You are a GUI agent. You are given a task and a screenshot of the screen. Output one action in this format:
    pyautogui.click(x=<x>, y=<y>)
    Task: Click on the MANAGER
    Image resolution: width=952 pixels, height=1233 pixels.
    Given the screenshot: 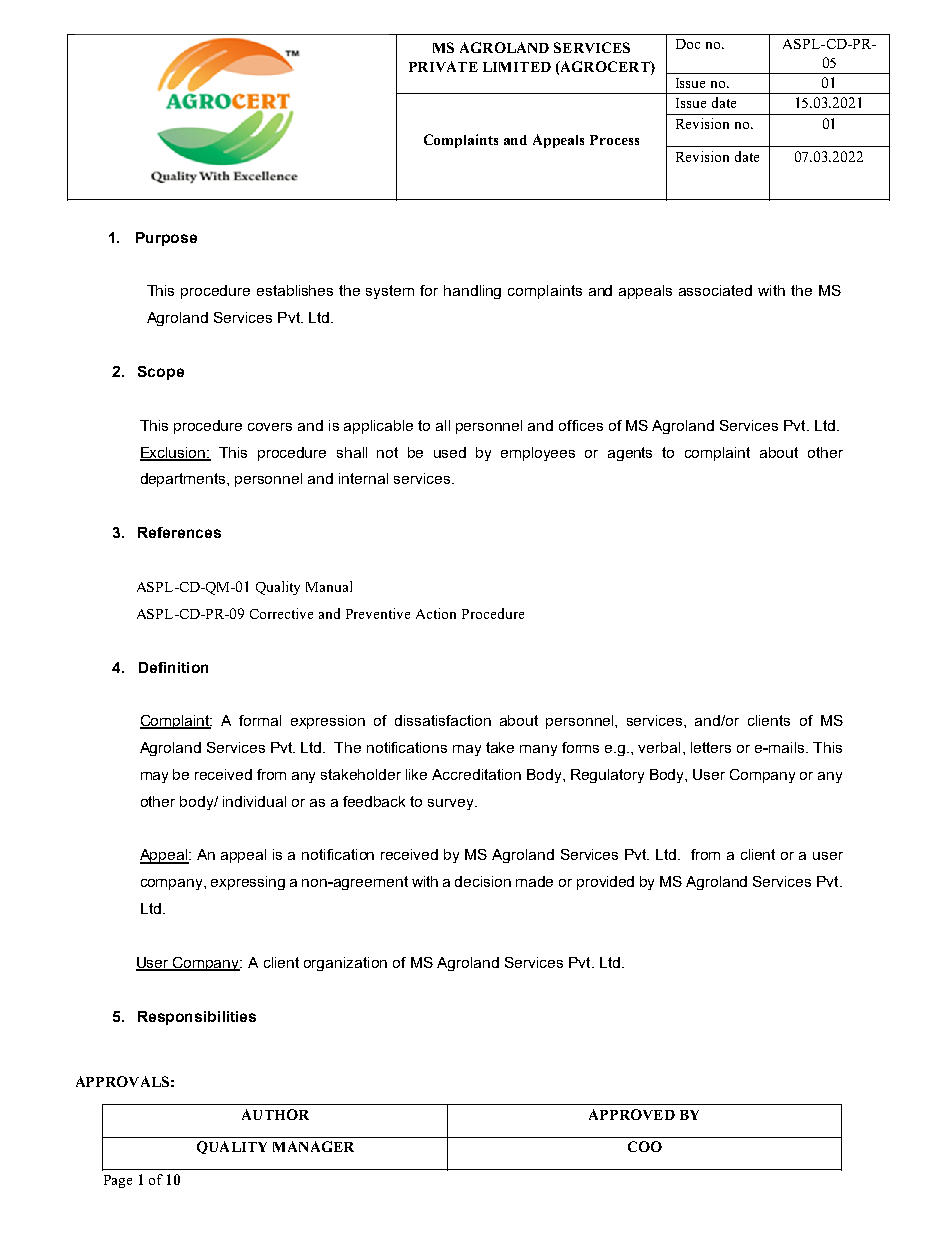 What is the action you would take?
    pyautogui.click(x=313, y=1146)
